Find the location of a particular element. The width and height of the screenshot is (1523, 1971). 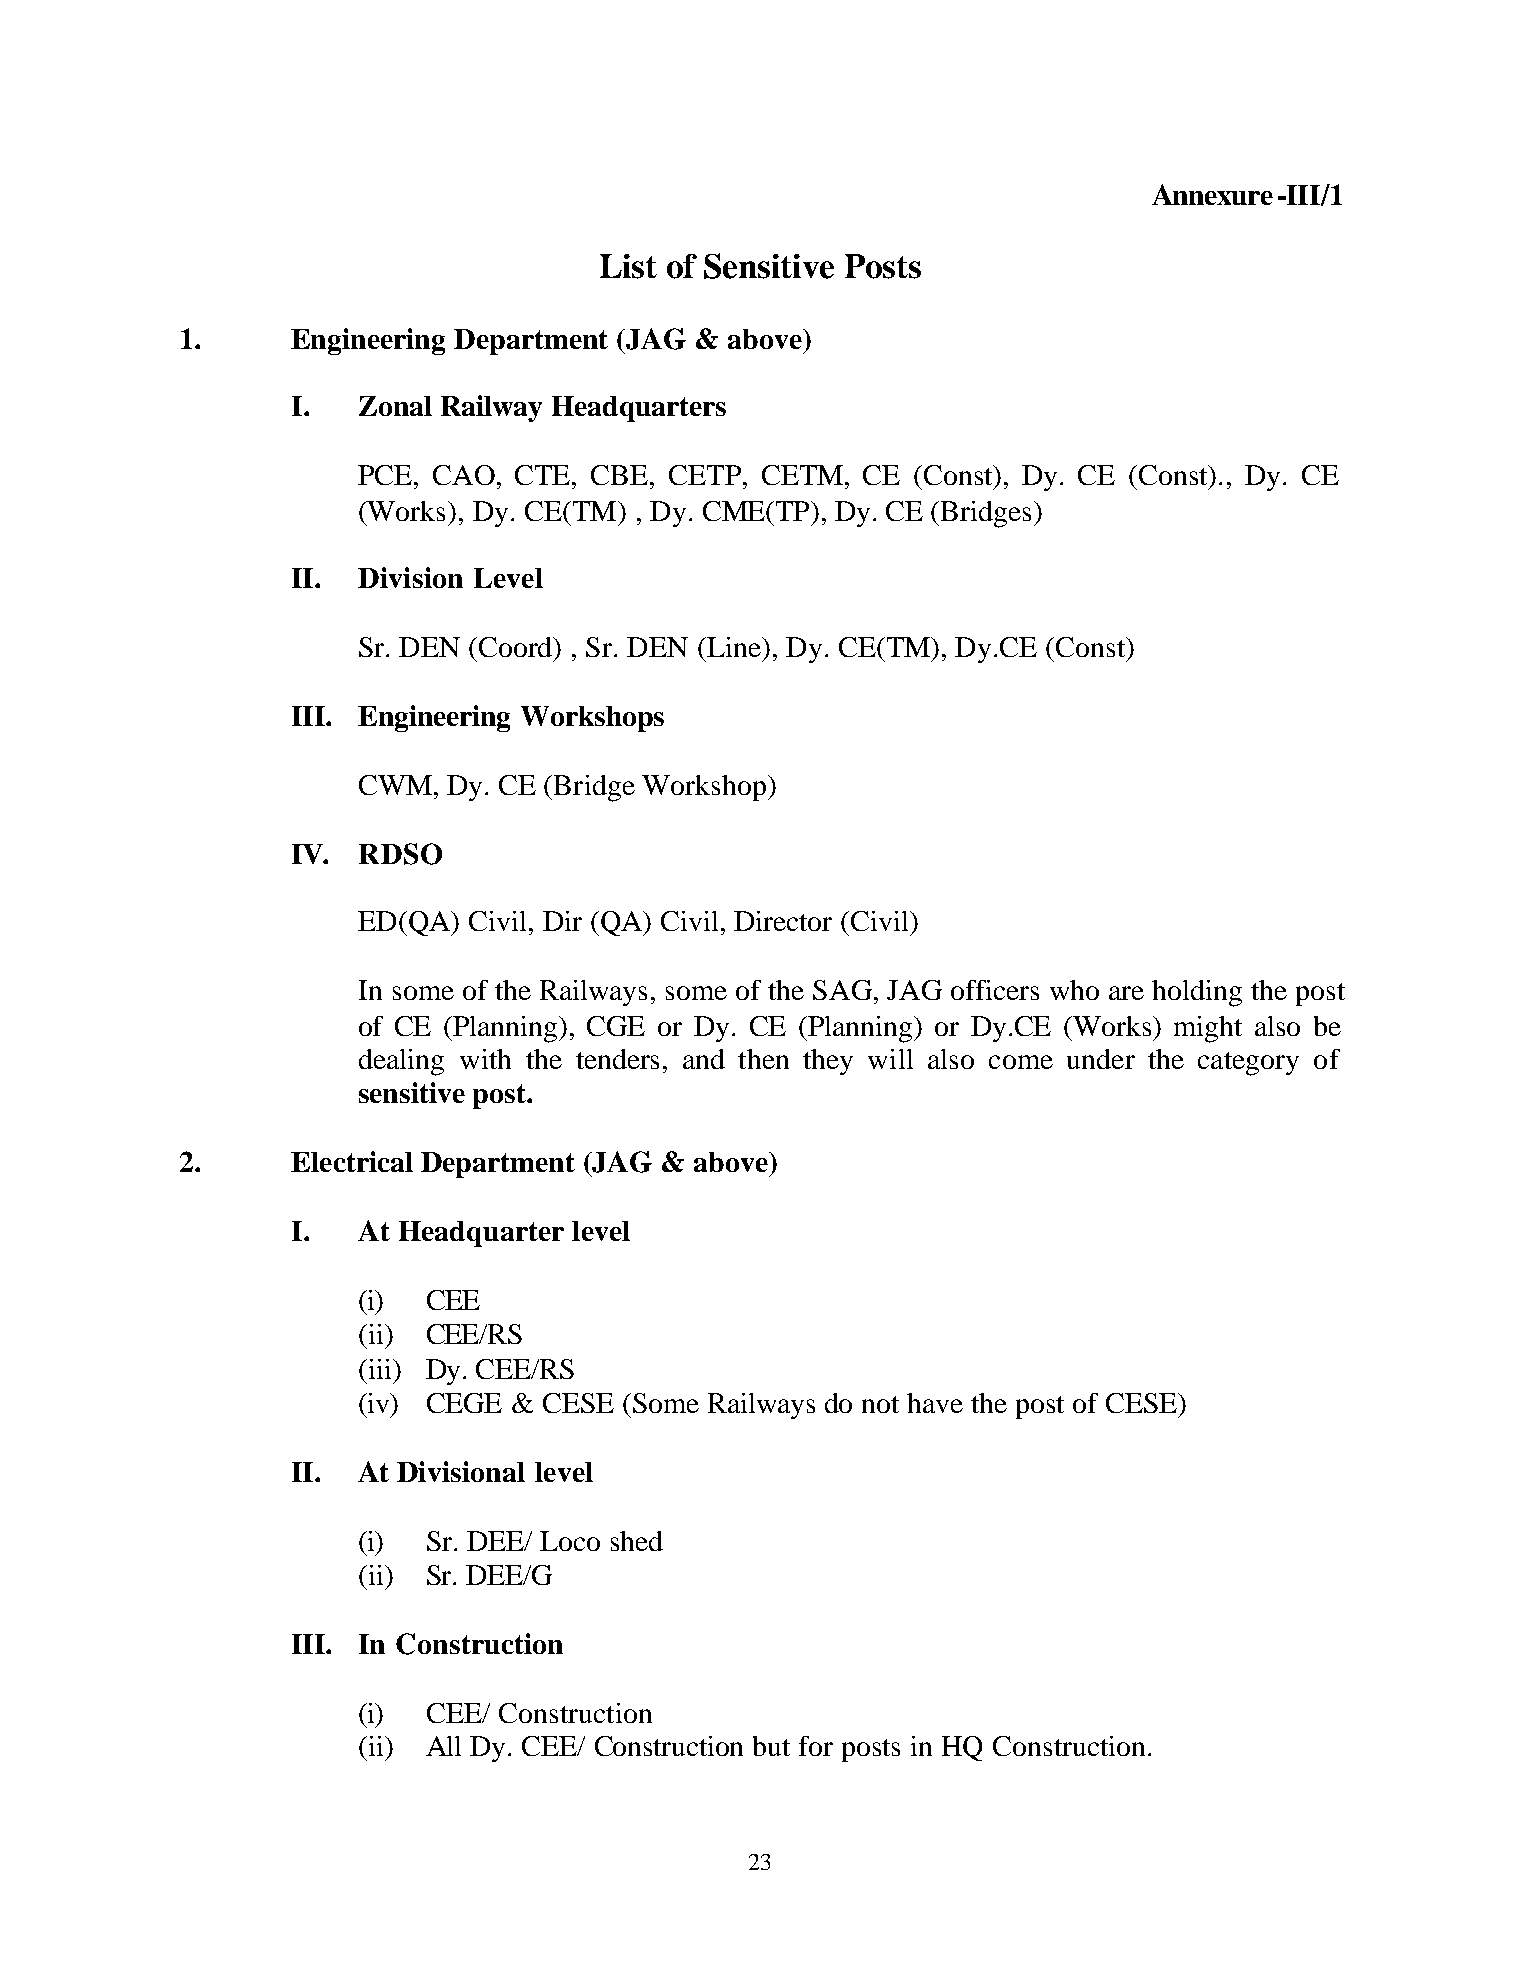

for is located at coordinates (816, 1746).
